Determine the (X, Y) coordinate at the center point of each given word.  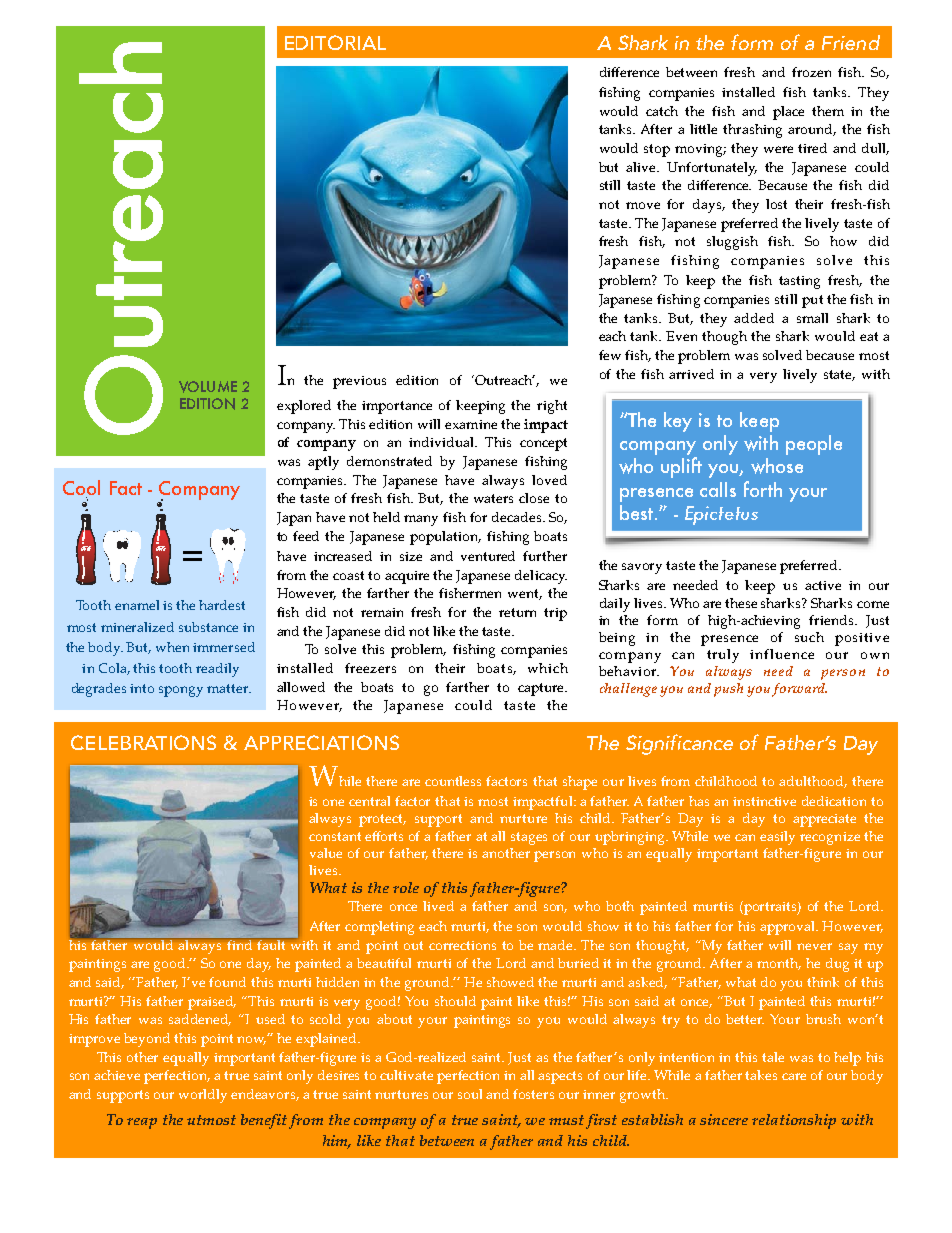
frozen (811, 72)
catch (662, 111)
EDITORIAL (335, 42)
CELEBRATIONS (143, 742)
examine (471, 424)
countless (453, 781)
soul (470, 1094)
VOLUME (208, 387)
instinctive (764, 801)
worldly (203, 1096)
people (814, 445)
